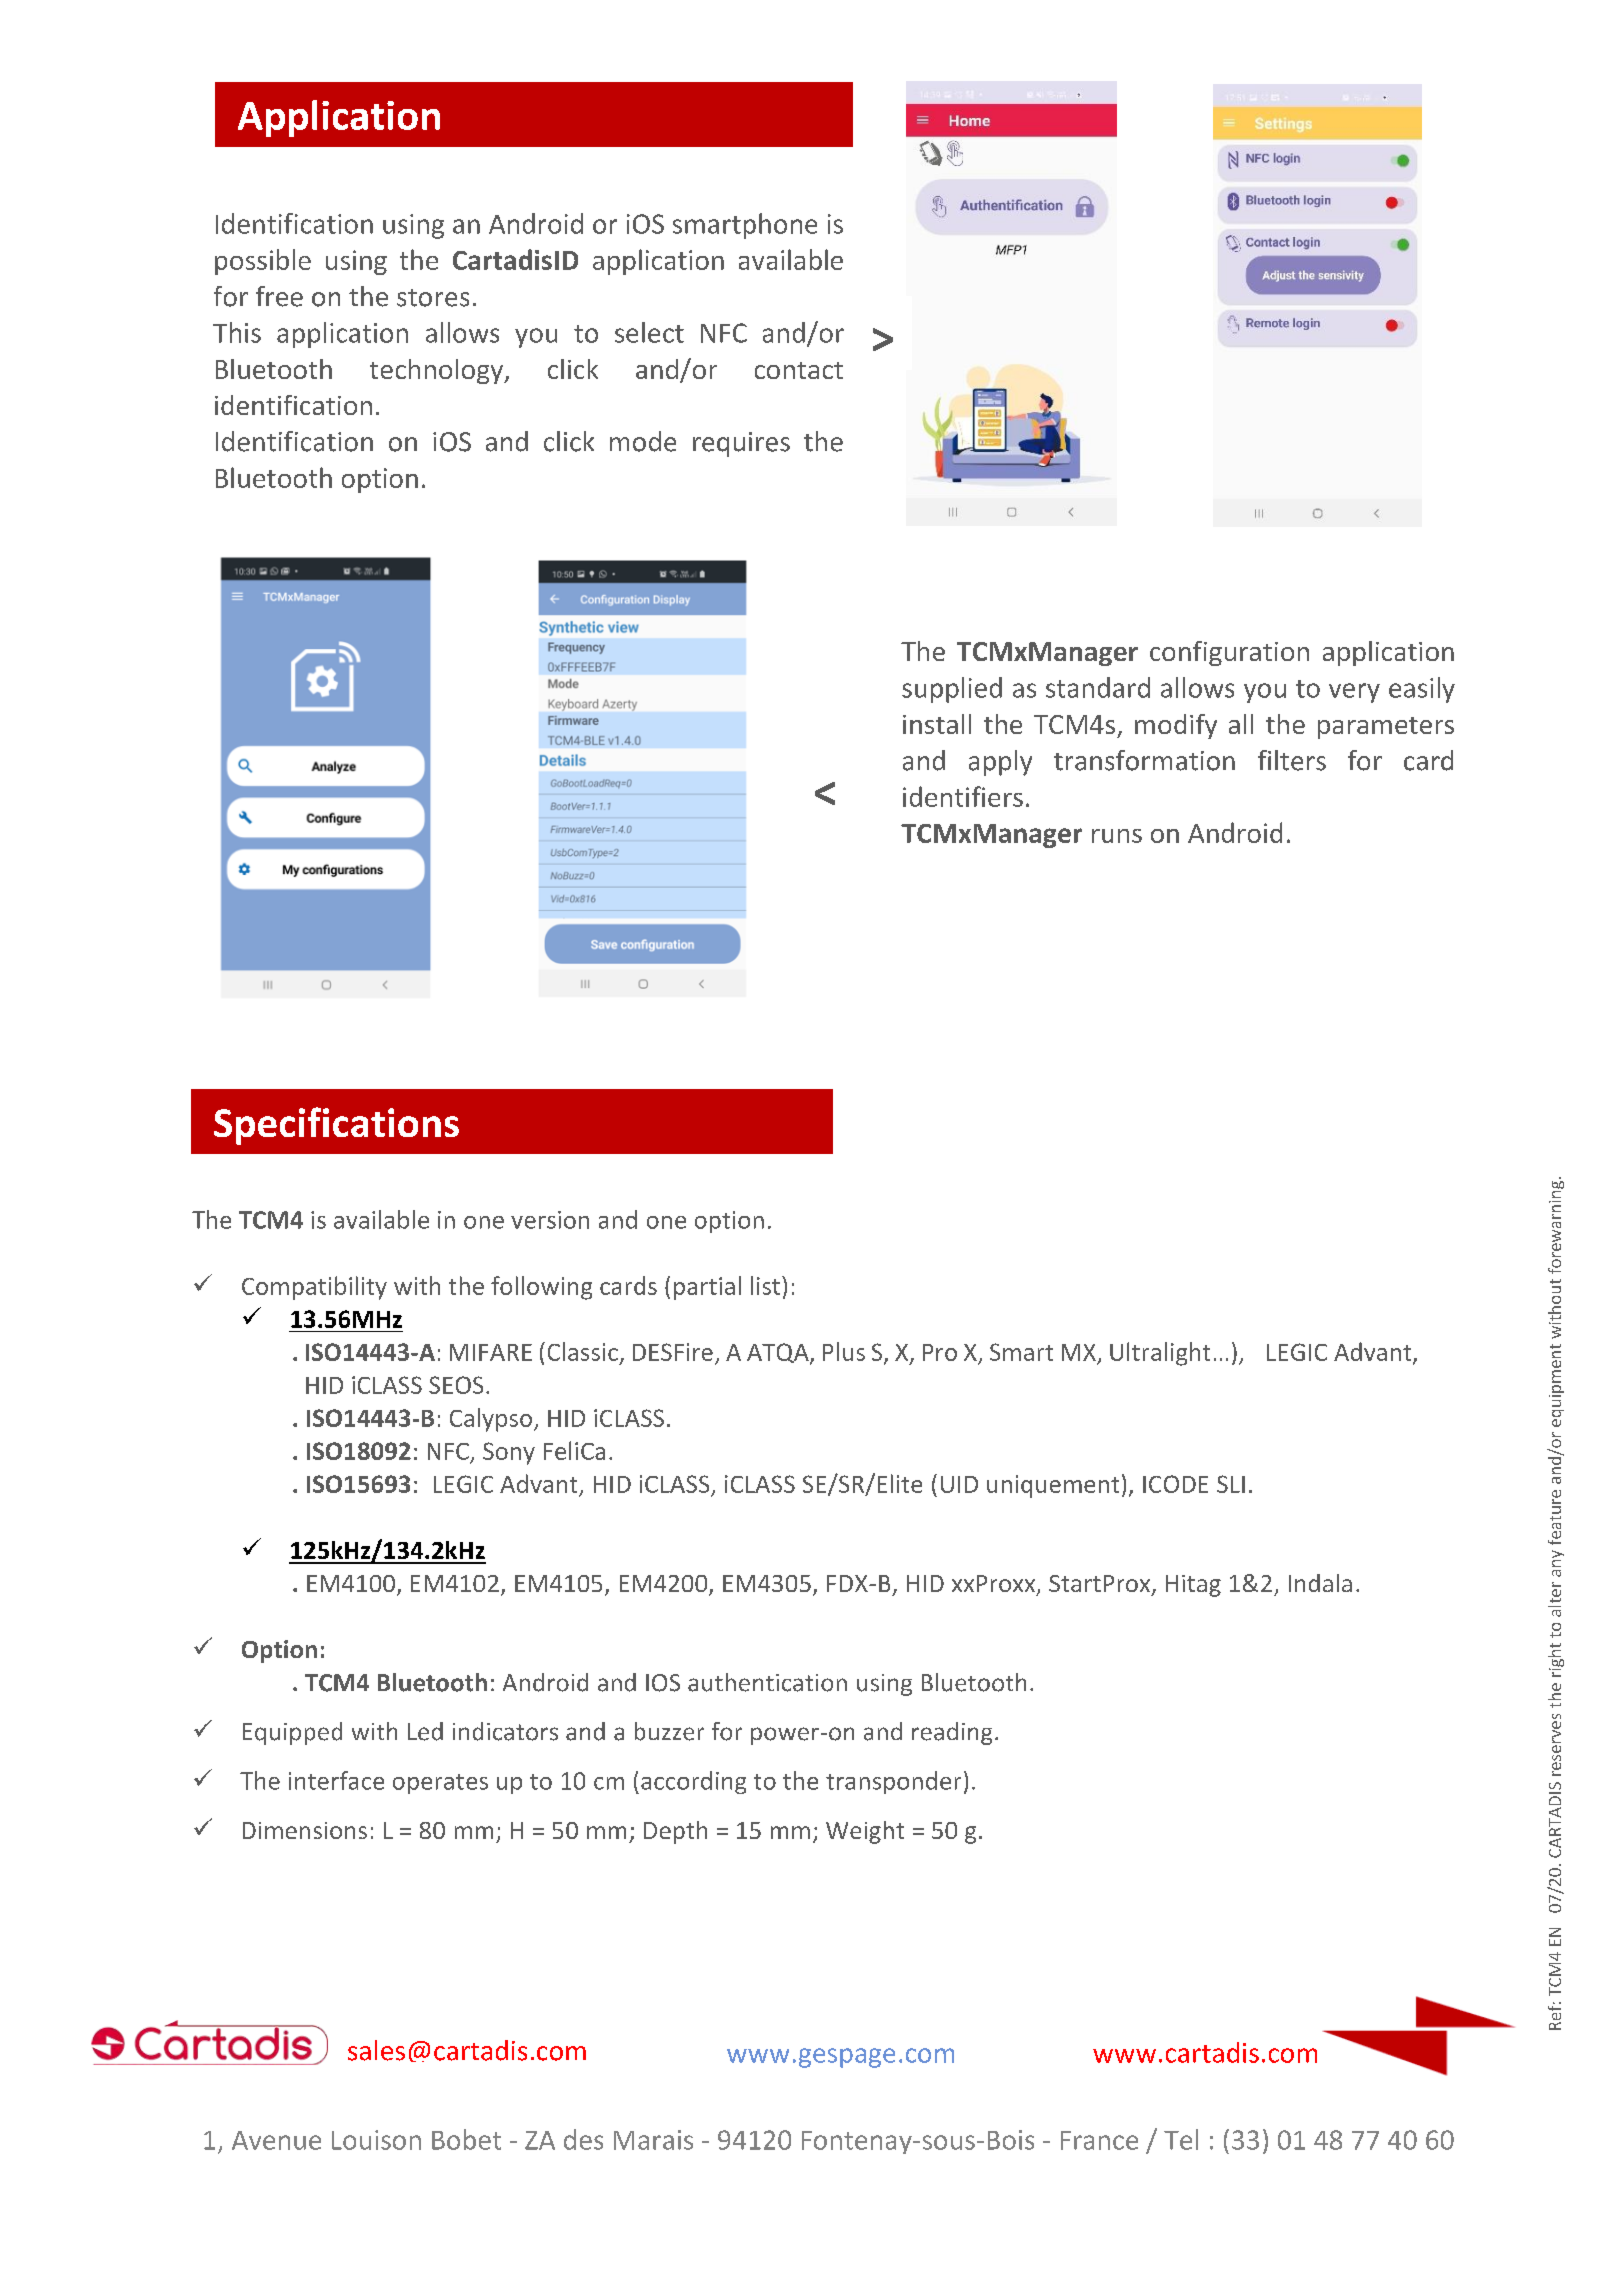 This image has width=1611, height=2278. What do you see at coordinates (844, 1351) in the image?
I see `Plus` at bounding box center [844, 1351].
